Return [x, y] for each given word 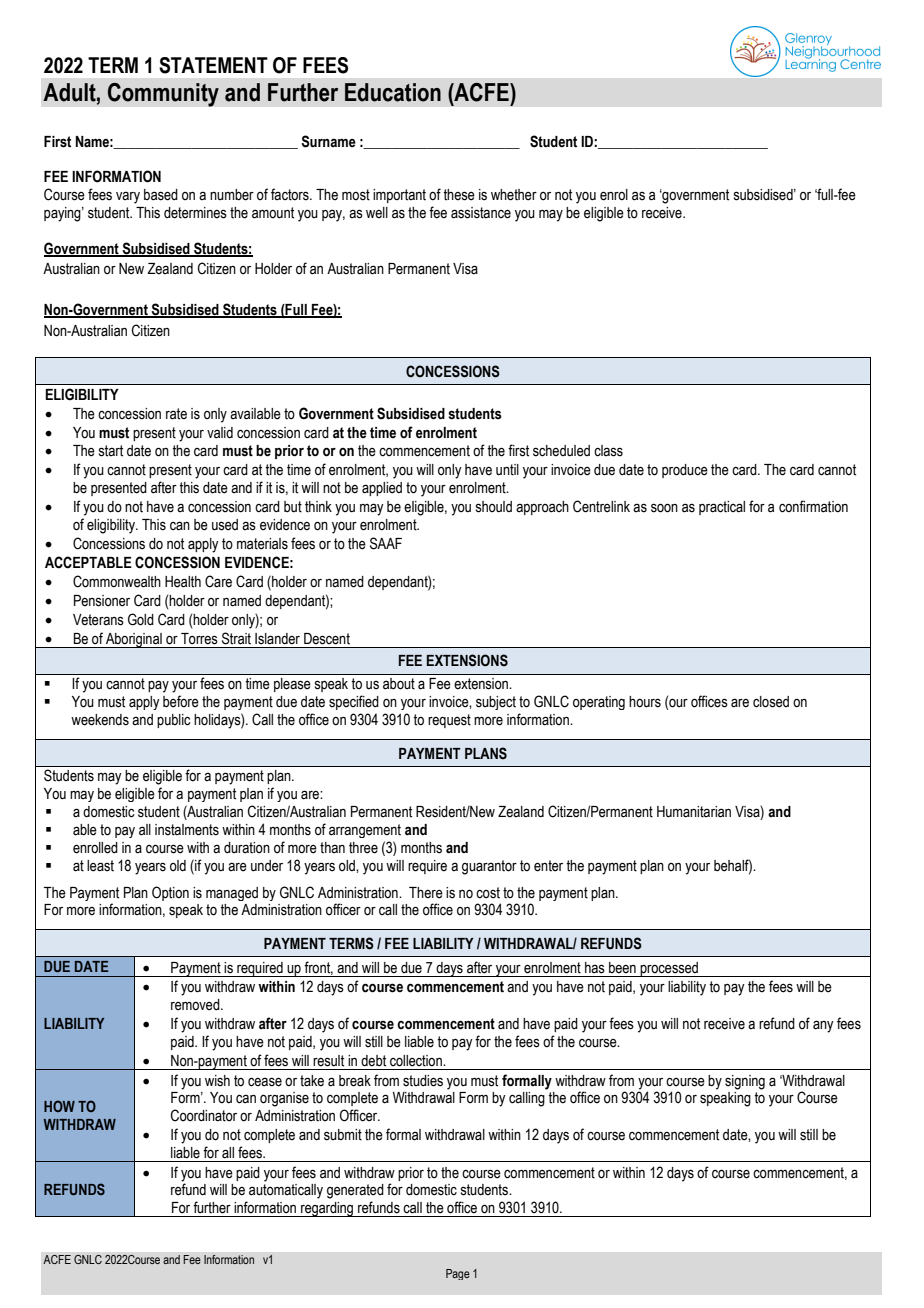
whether [514, 195]
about [399, 684]
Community [163, 94]
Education [393, 92]
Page [458, 1274]
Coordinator [204, 1115]
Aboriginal [134, 640]
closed [771, 702]
